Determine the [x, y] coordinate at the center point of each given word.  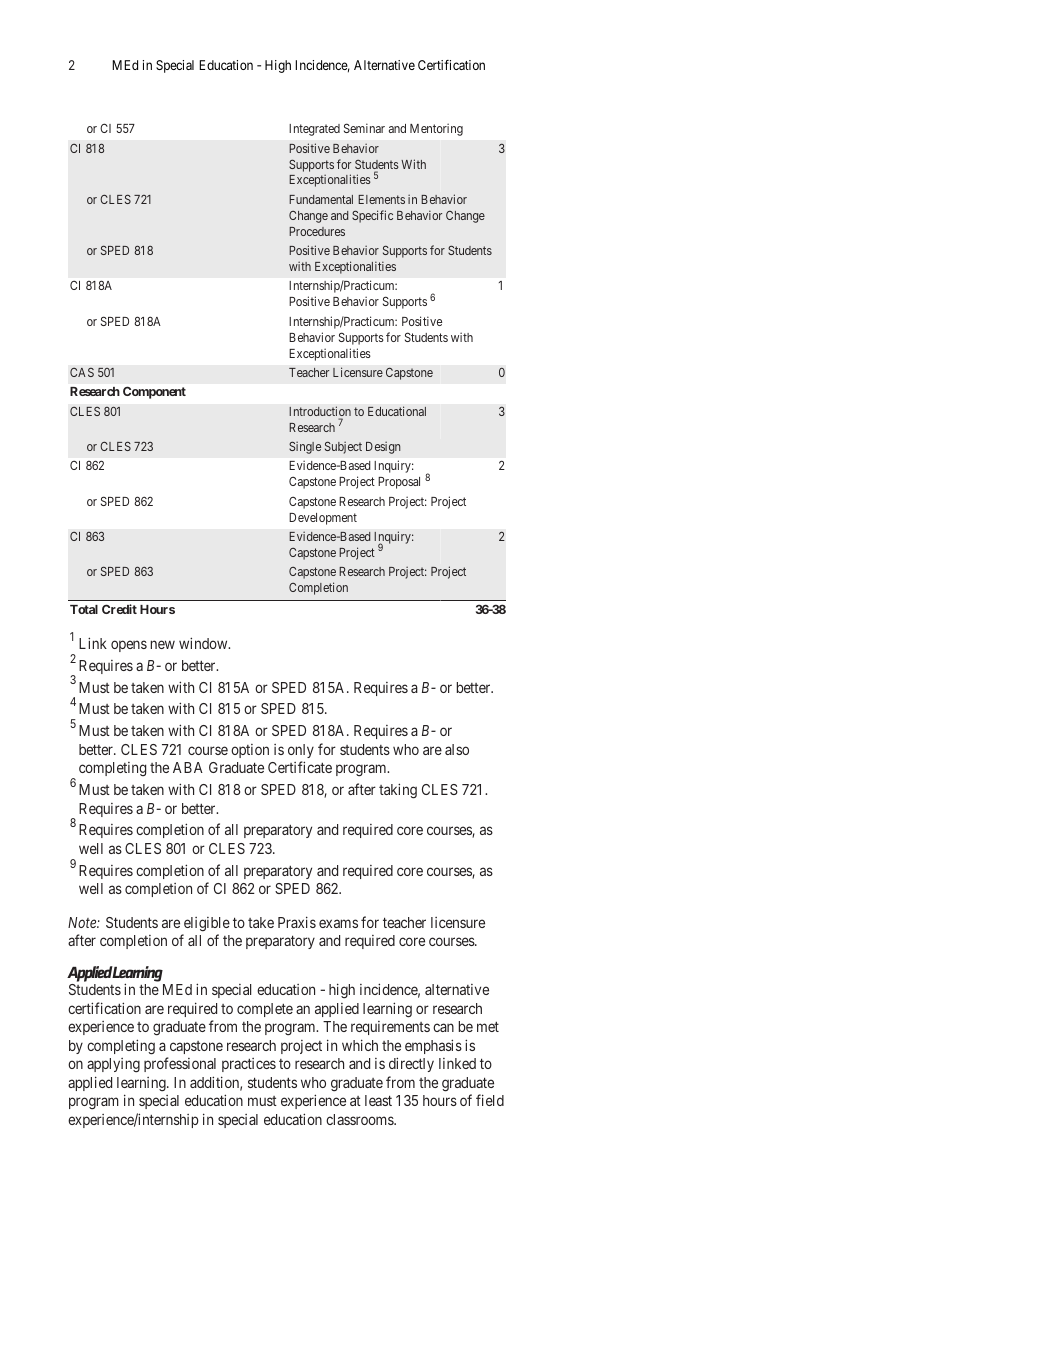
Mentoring [436, 129]
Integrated [314, 130]
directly [411, 1064]
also [457, 749]
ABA [188, 767]
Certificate [300, 767]
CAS [82, 372]
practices [249, 1065]
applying [113, 1065]
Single [305, 447]
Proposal [399, 483]
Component [154, 392]
